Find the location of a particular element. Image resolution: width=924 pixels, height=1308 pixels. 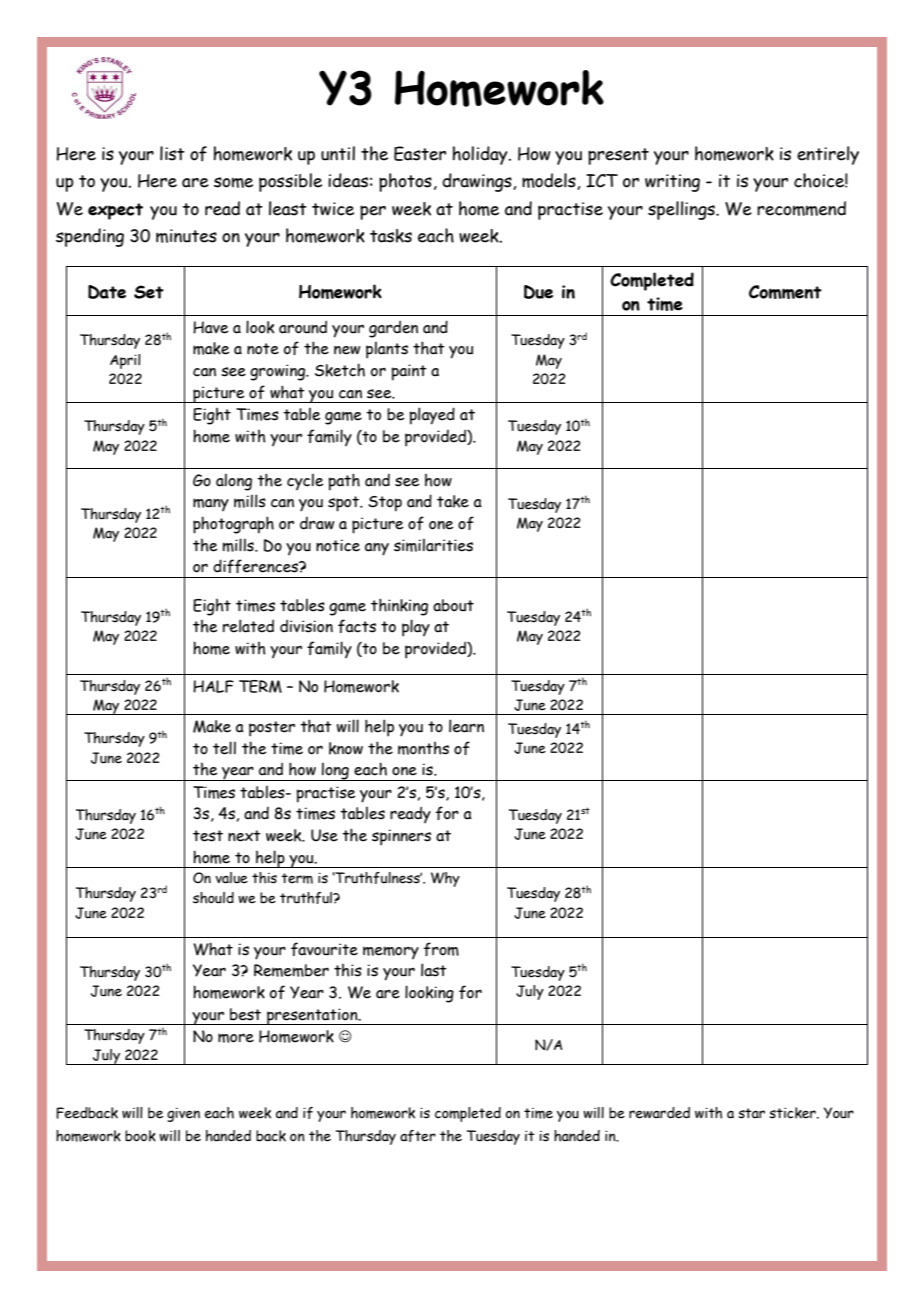

holiday is located at coordinates (481, 155).
